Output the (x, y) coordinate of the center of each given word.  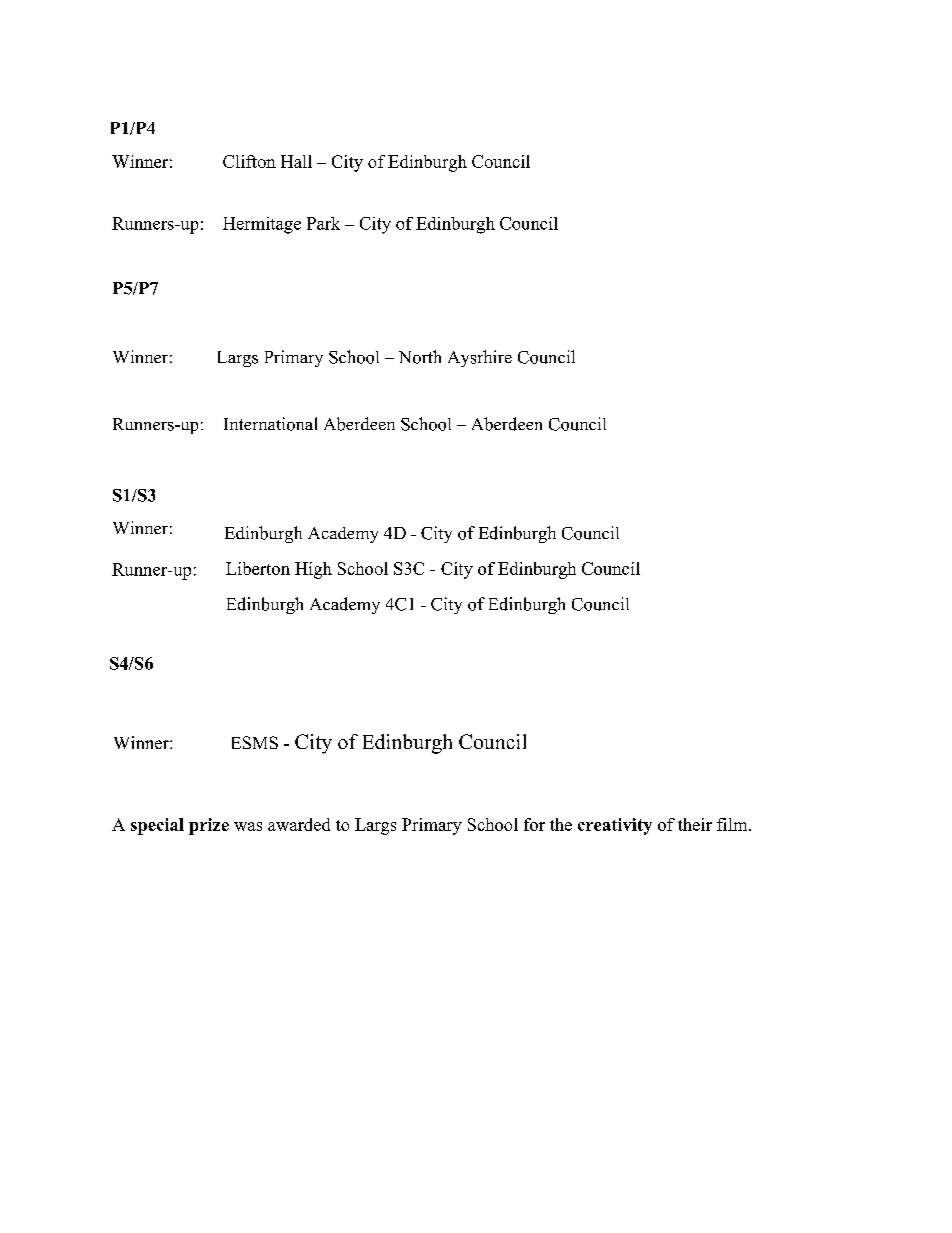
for (534, 824)
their (695, 824)
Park (323, 223)
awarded (299, 824)
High (313, 570)
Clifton (249, 161)
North (420, 357)
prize (209, 826)
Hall (296, 161)
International (270, 424)
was (248, 826)
